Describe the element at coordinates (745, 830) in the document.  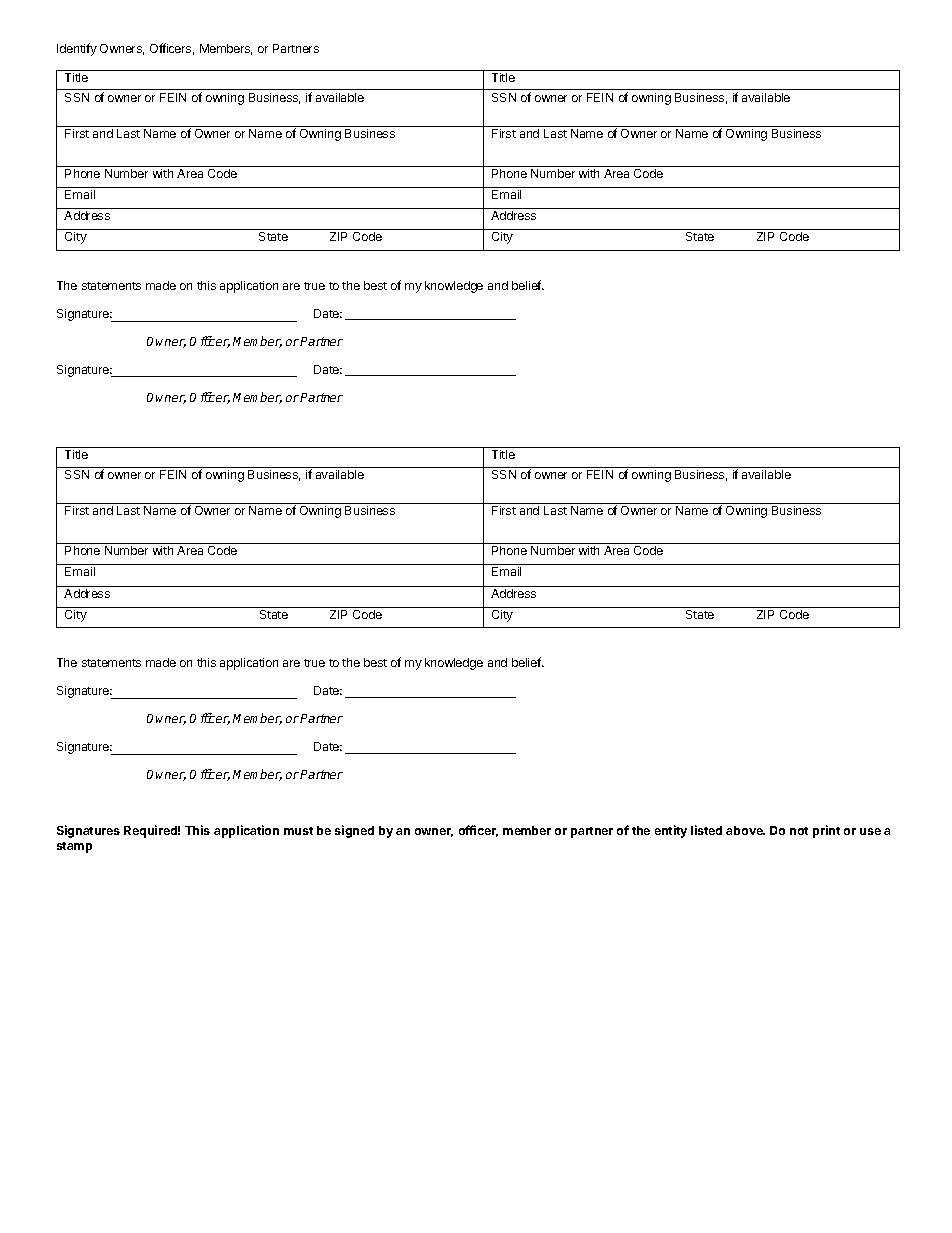
I see `above` at that location.
